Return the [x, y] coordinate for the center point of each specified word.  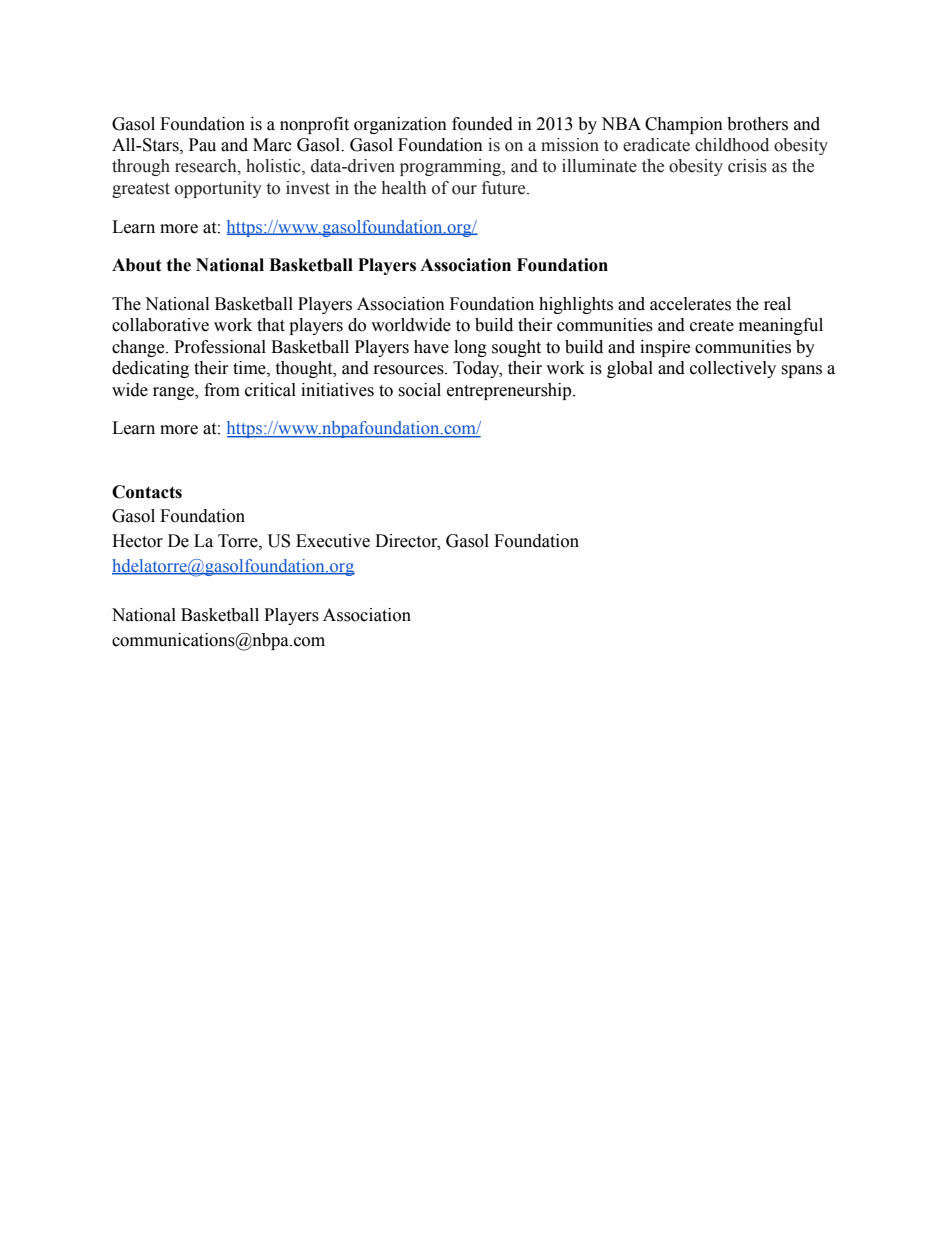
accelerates [690, 304]
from [222, 390]
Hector [137, 541]
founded [482, 124]
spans [801, 371]
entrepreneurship [510, 391]
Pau [202, 145]
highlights [576, 305]
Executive [333, 541]
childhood [732, 145]
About [137, 265]
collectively [733, 369]
